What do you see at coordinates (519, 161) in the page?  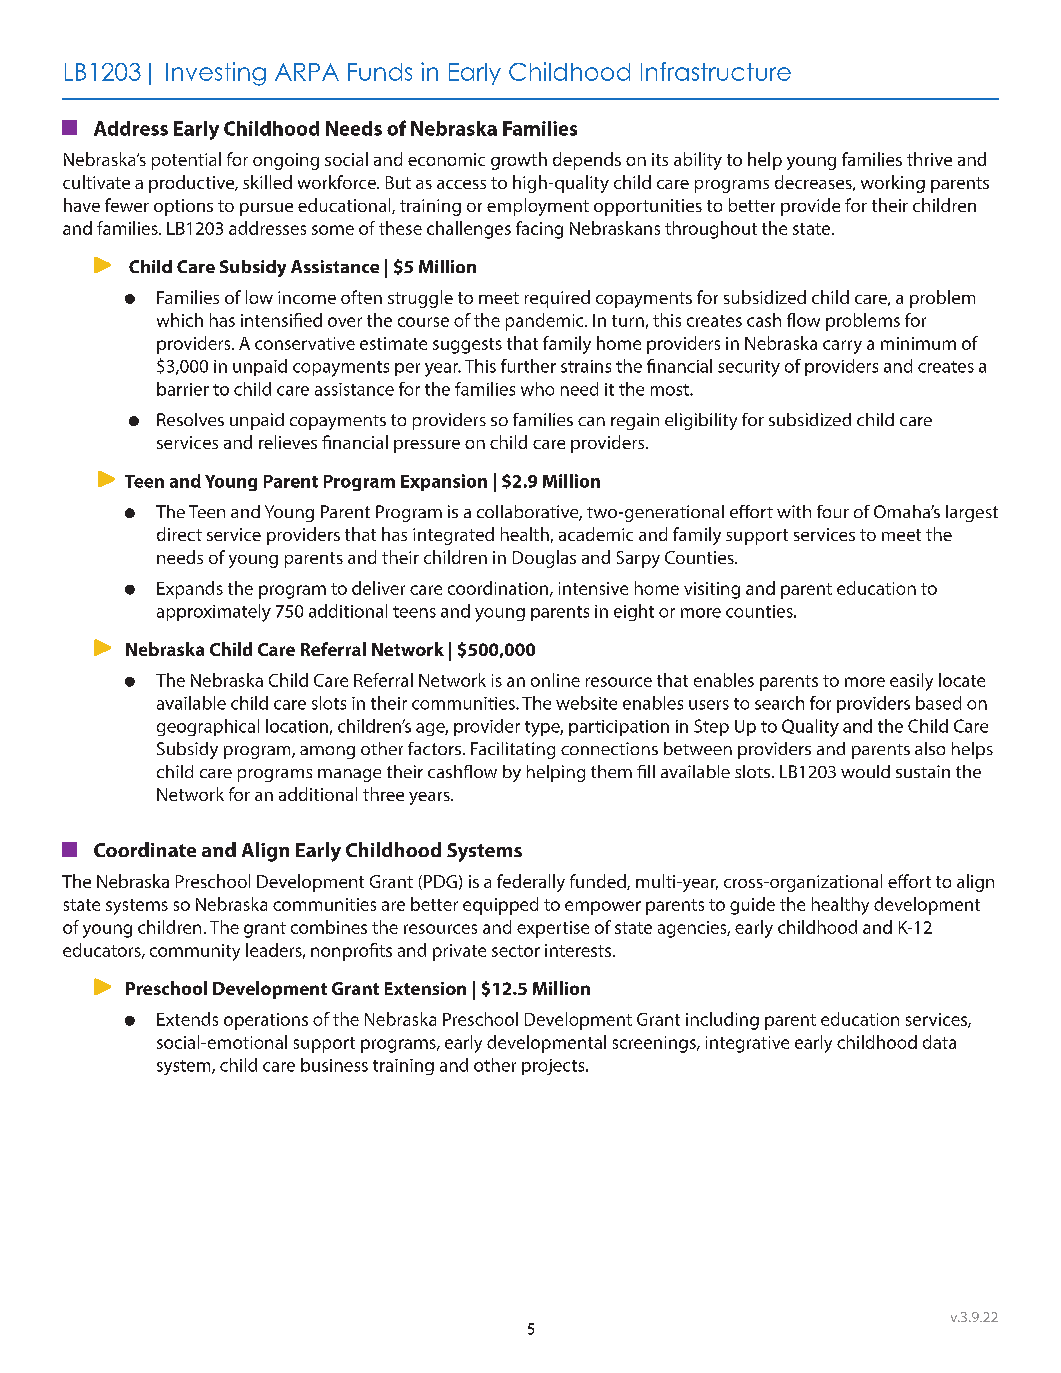 I see `growth` at bounding box center [519, 161].
